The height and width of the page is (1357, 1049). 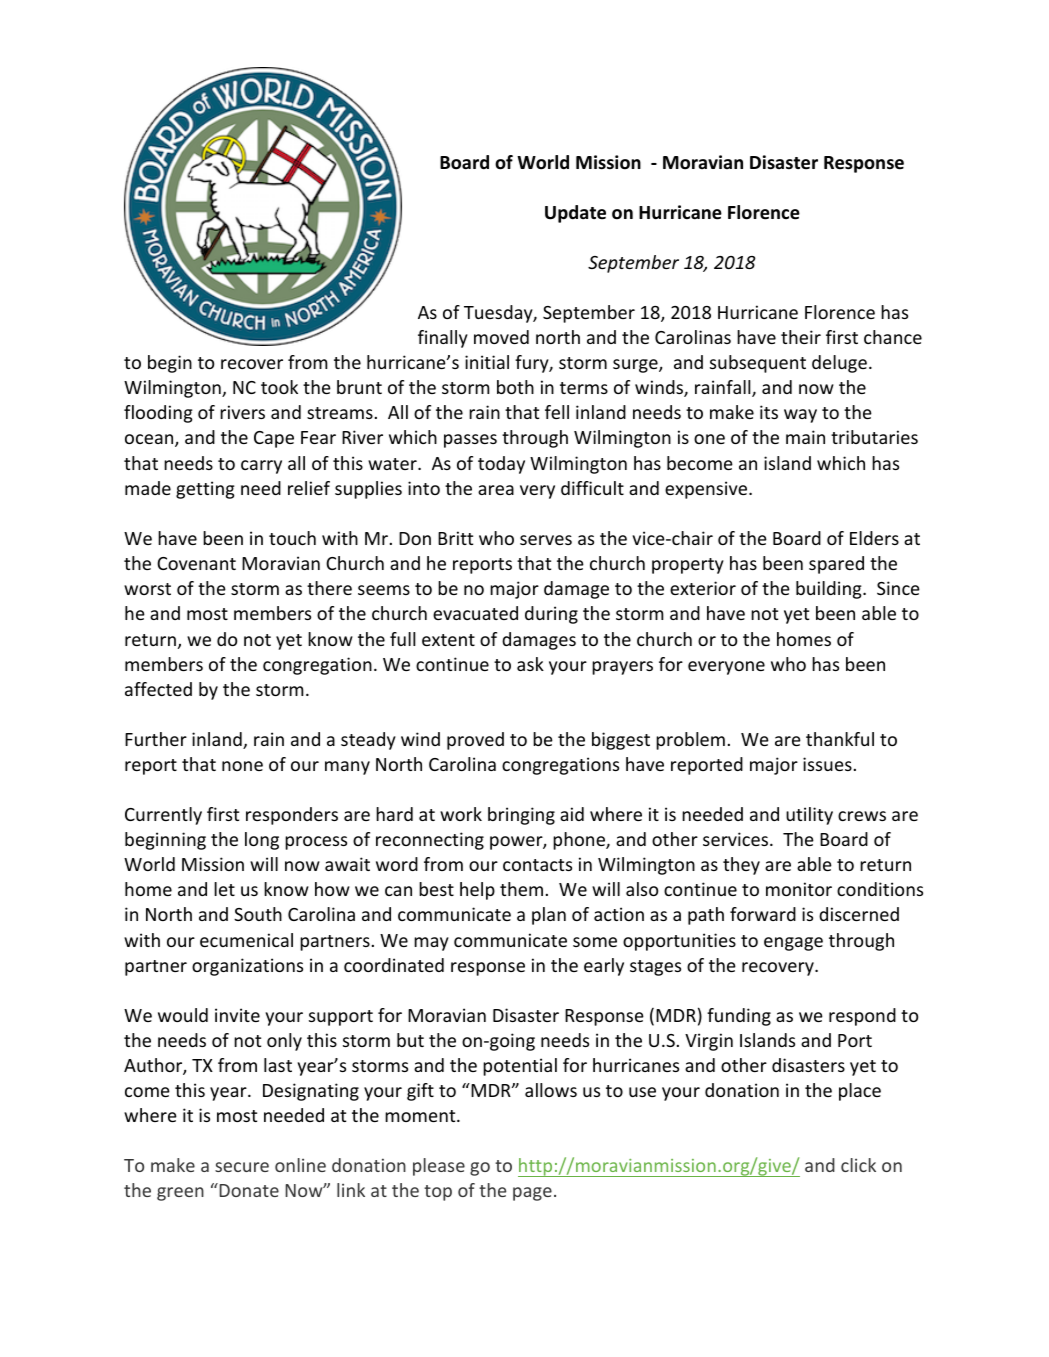 What do you see at coordinates (801, 337) in the page?
I see `their` at bounding box center [801, 337].
